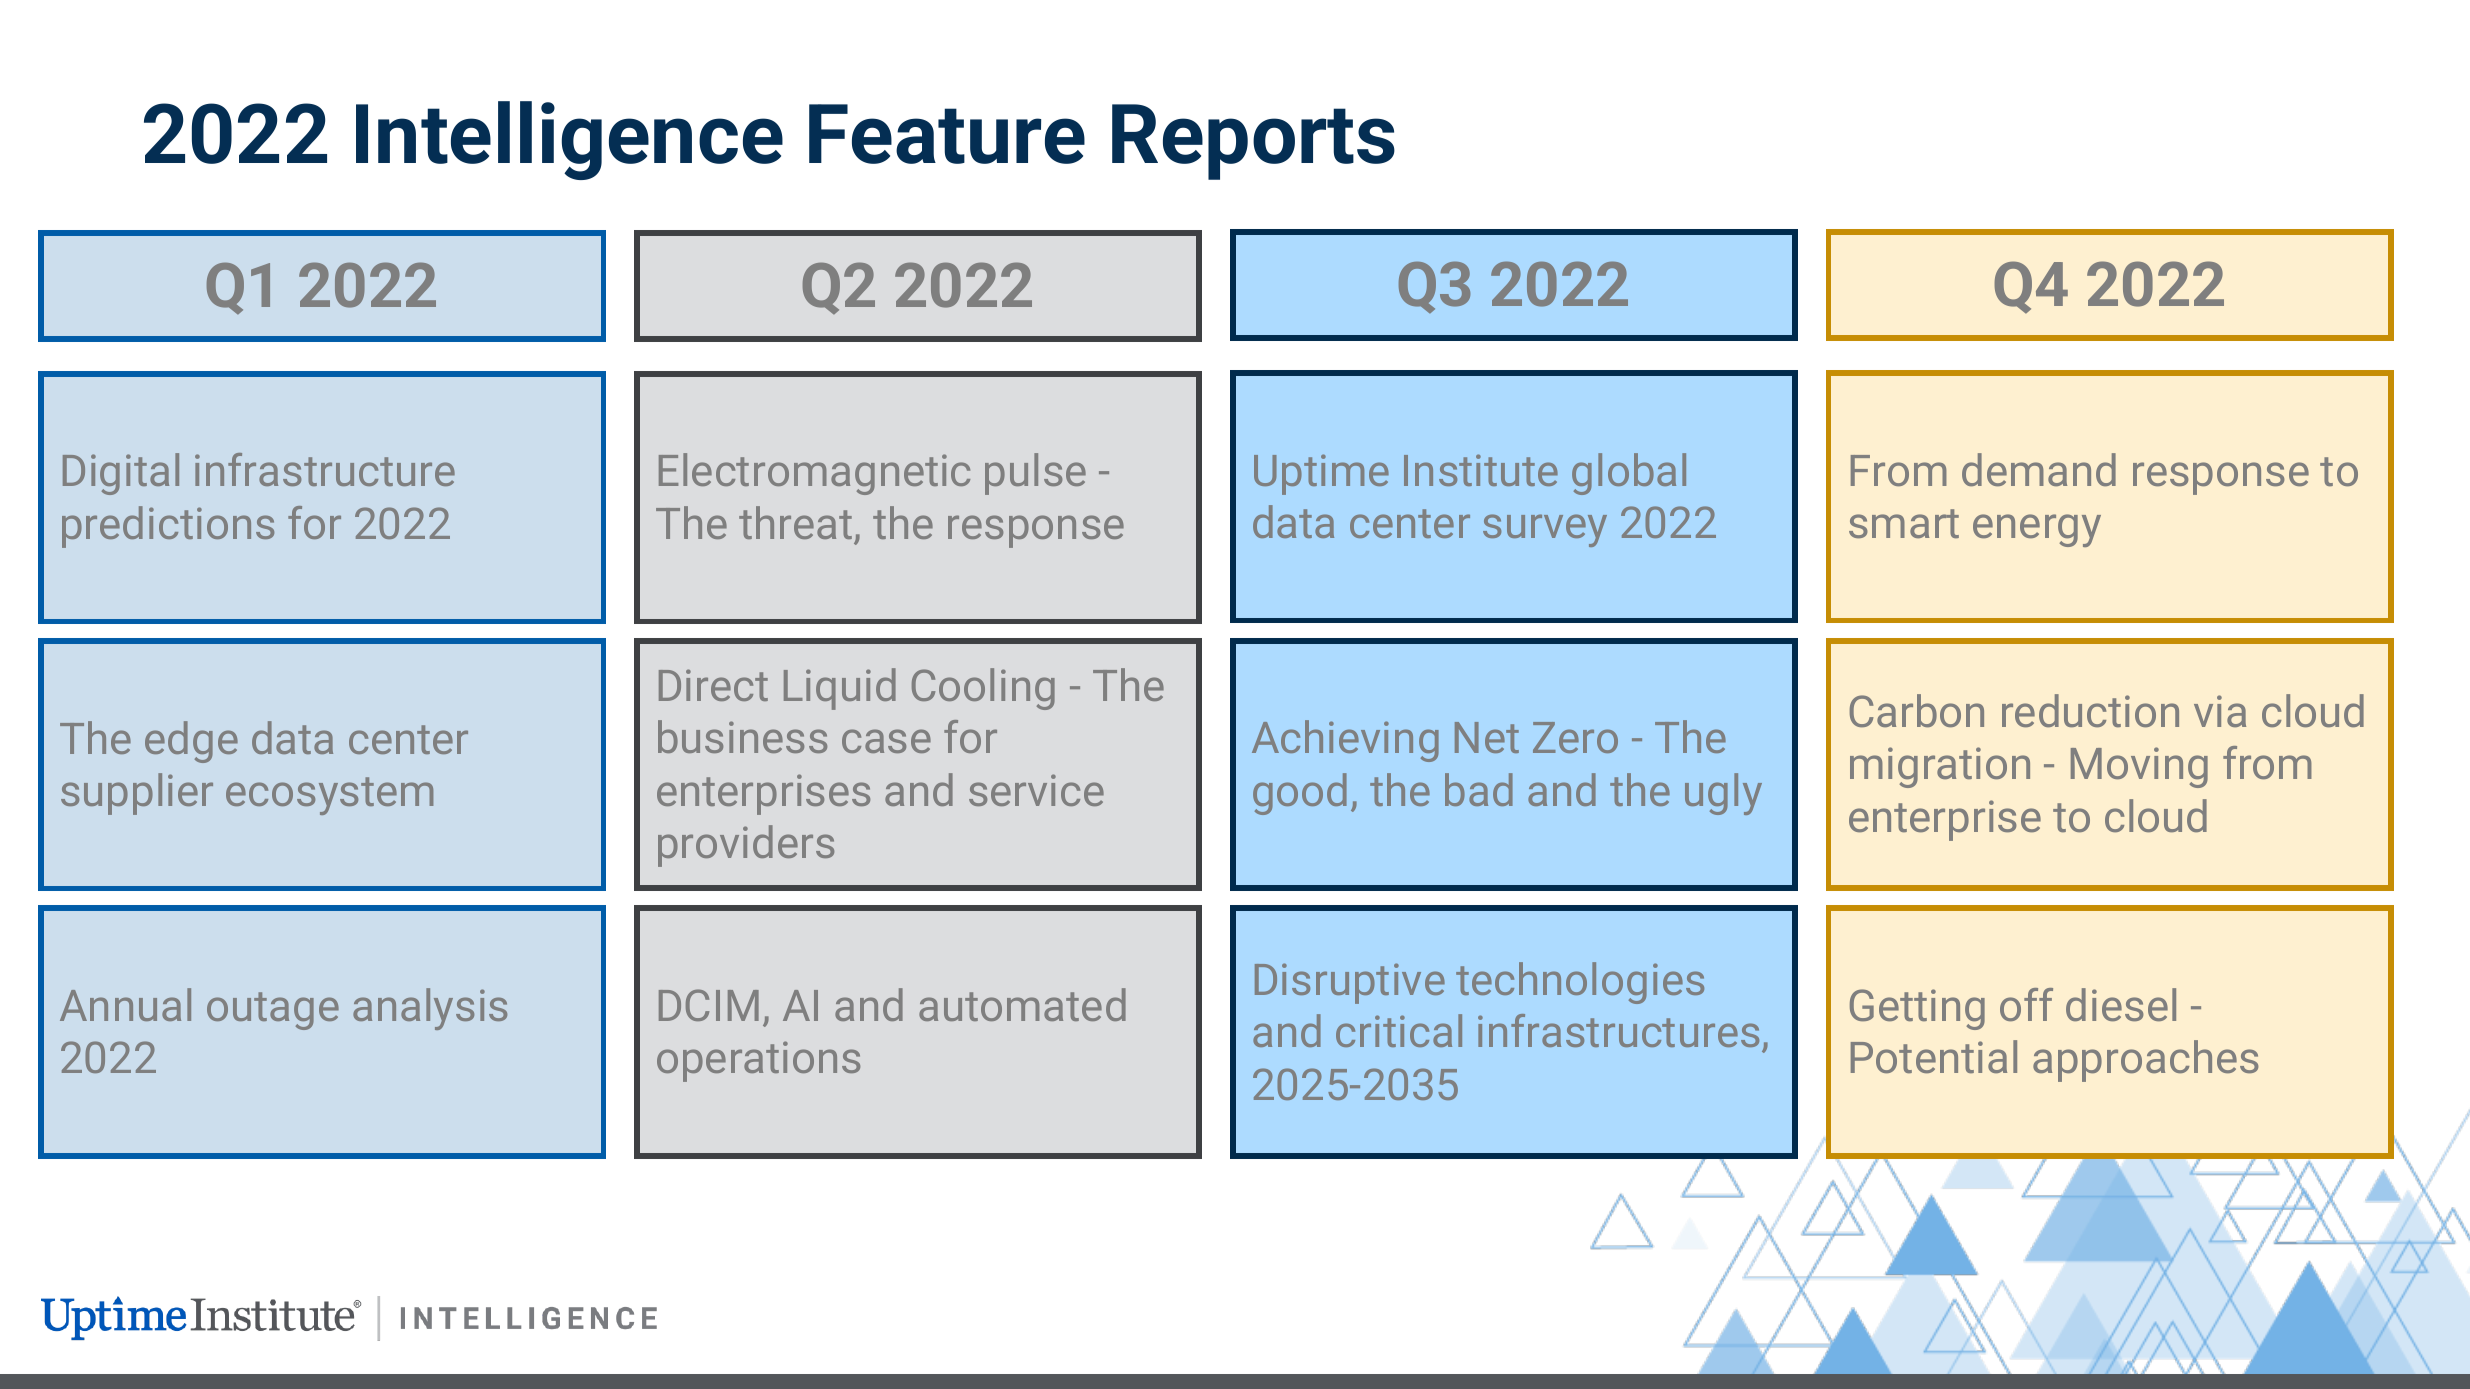 The width and height of the page is (2470, 1389). I want to click on Reports, so click(1253, 142).
